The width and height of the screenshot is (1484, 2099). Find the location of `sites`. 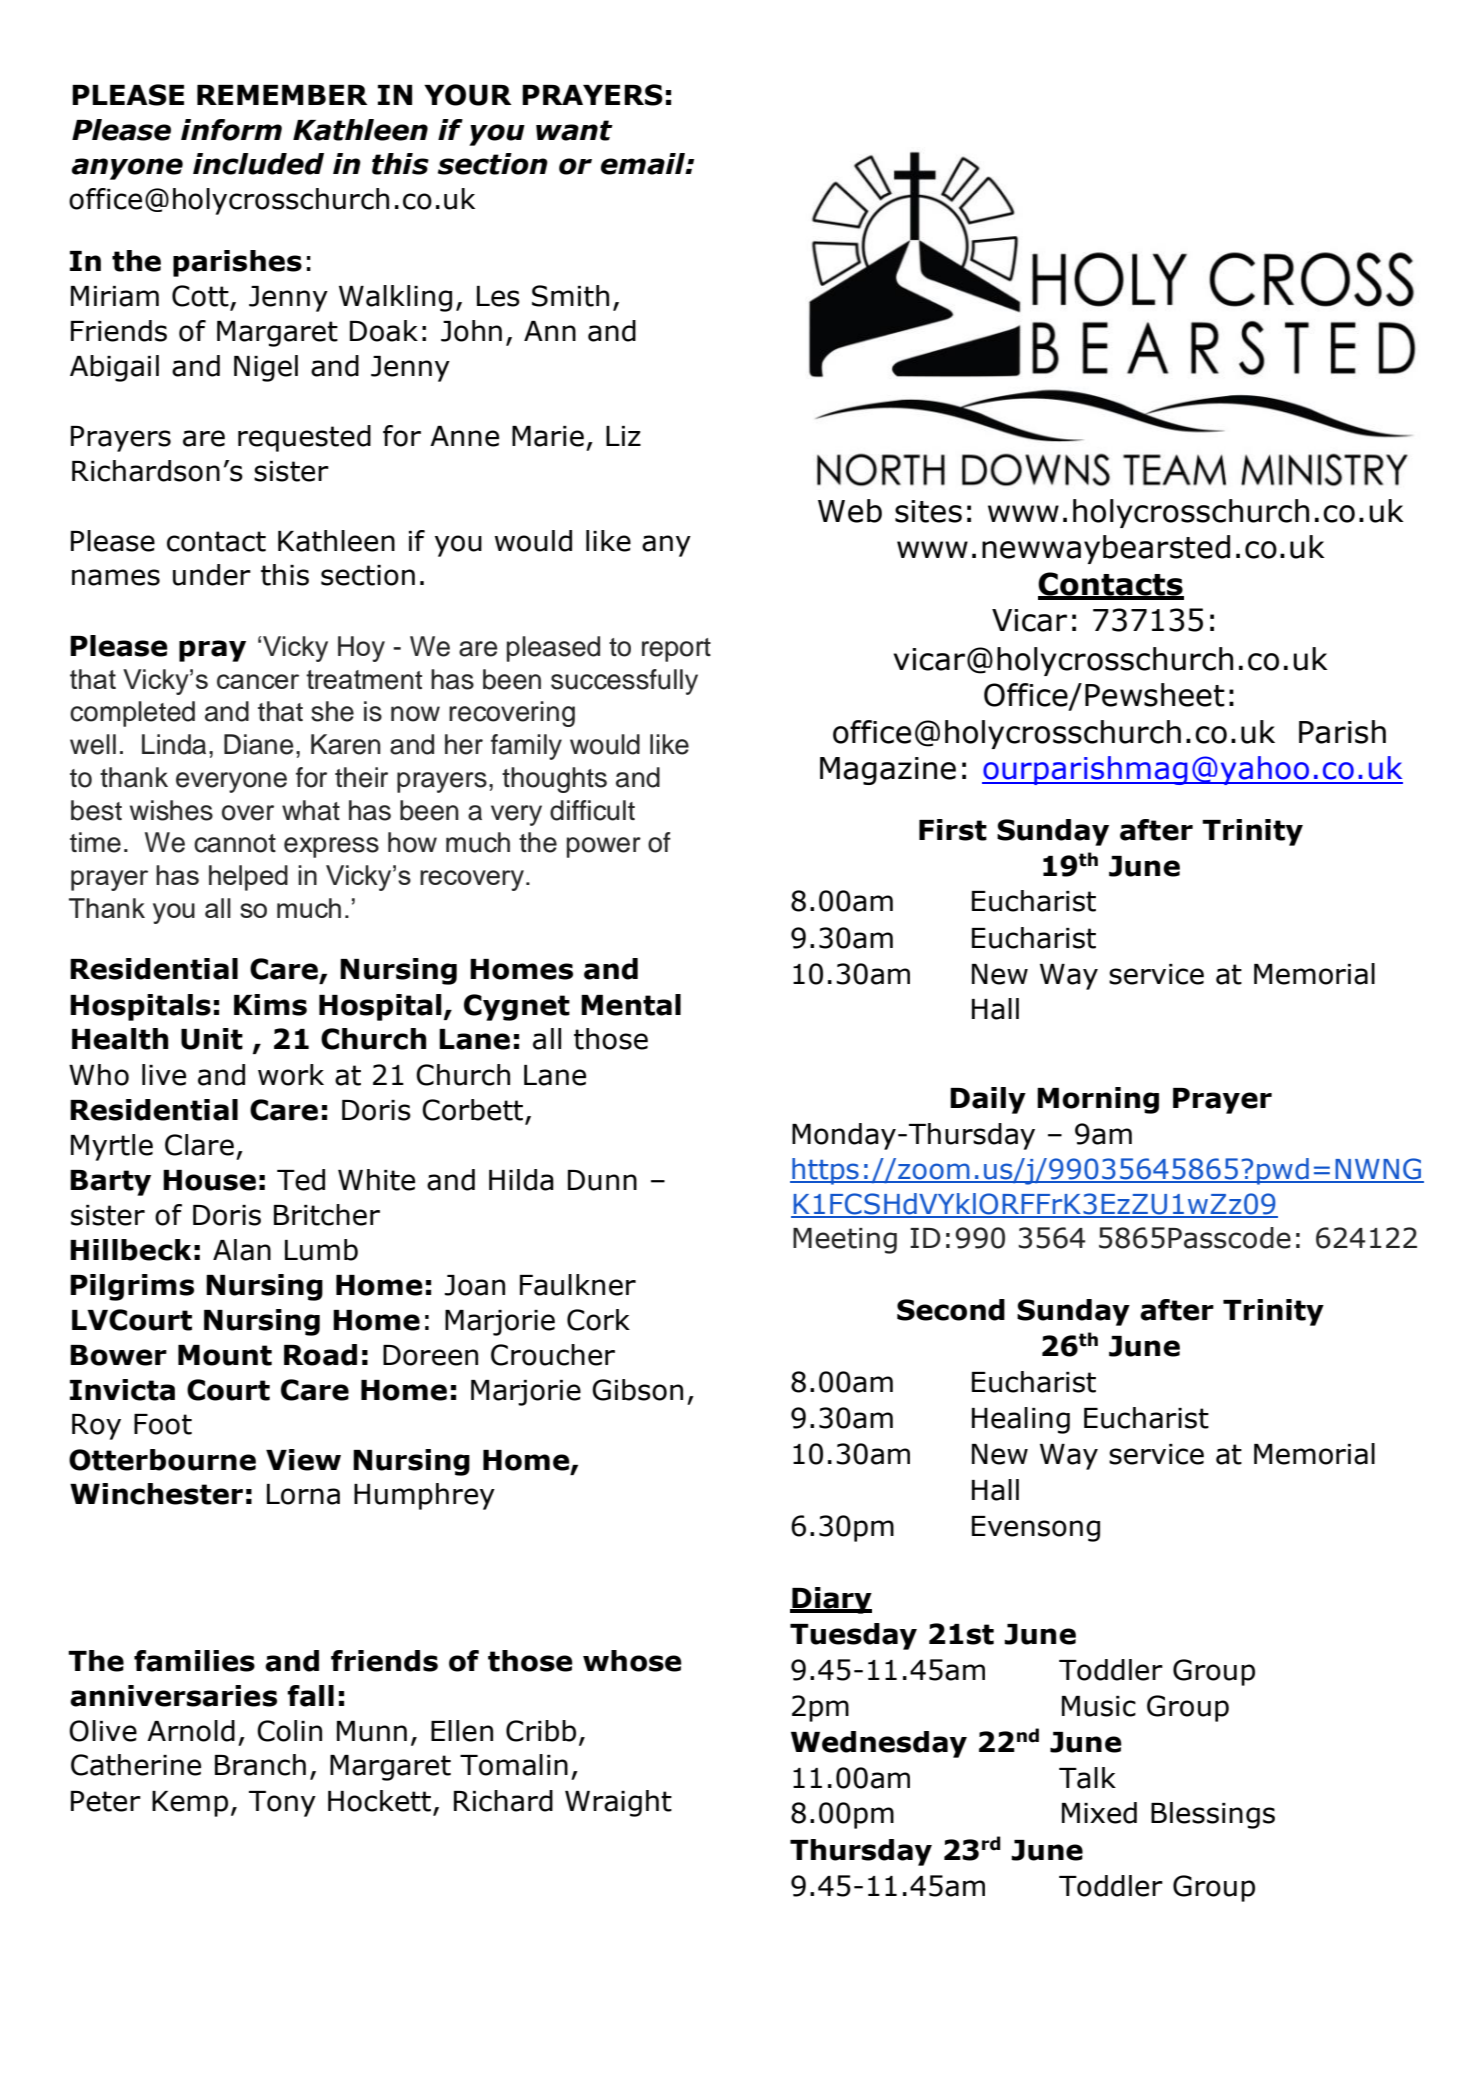

sites is located at coordinates (928, 511).
